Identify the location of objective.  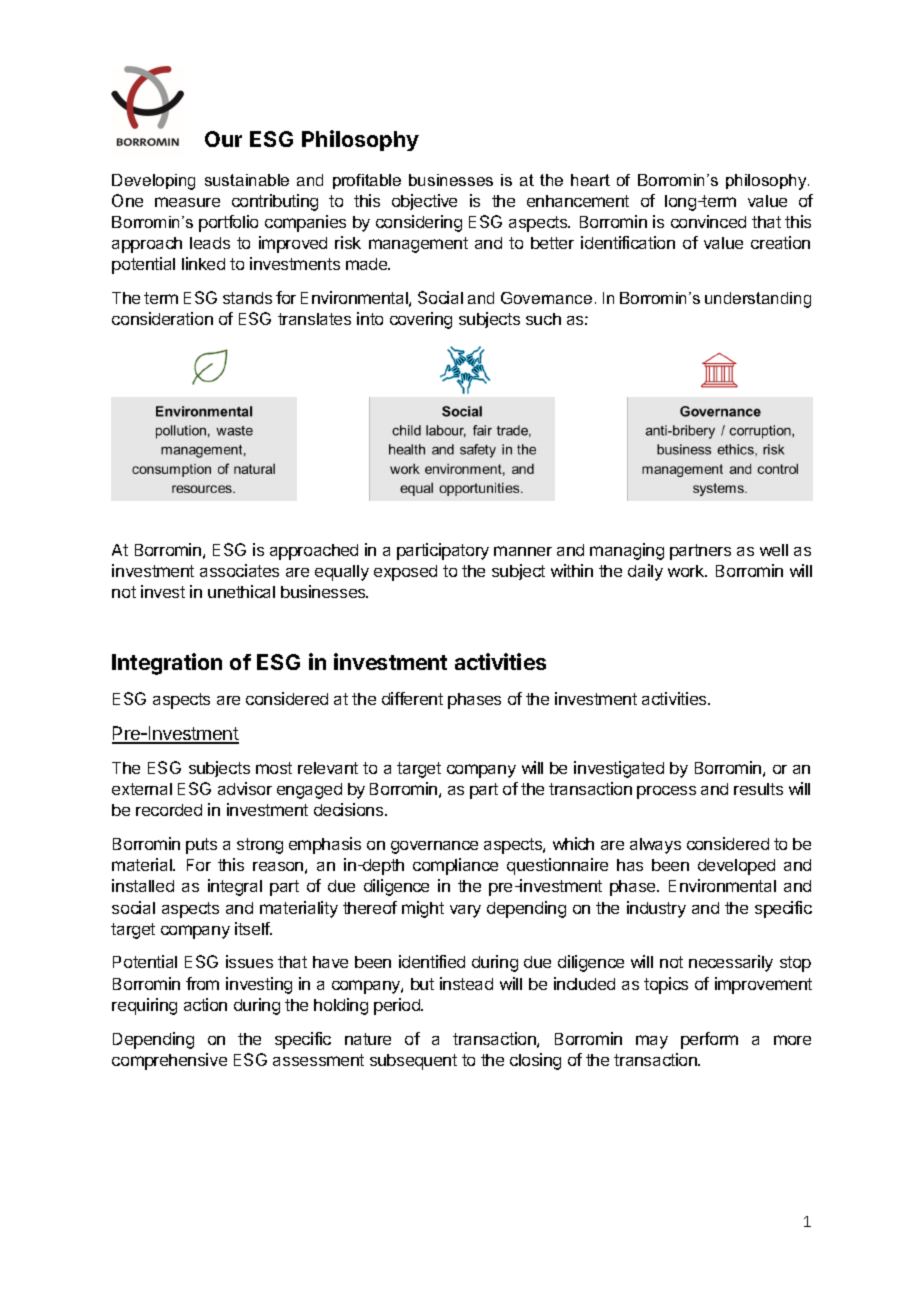
(424, 202).
